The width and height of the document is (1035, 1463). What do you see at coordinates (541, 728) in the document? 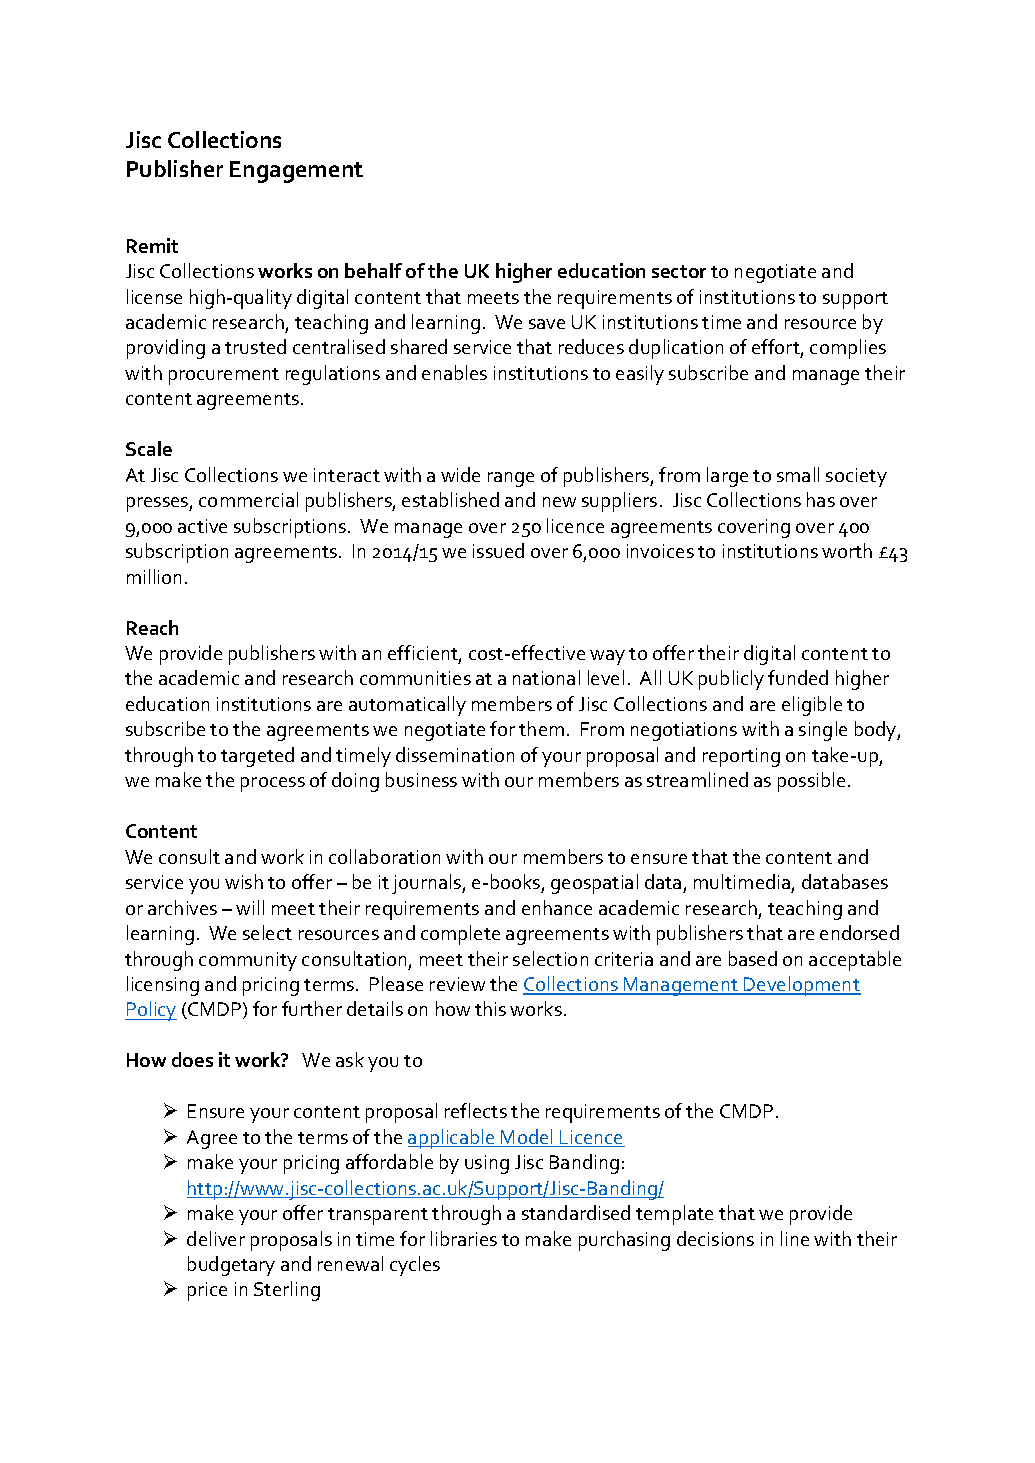
I see `them` at bounding box center [541, 728].
